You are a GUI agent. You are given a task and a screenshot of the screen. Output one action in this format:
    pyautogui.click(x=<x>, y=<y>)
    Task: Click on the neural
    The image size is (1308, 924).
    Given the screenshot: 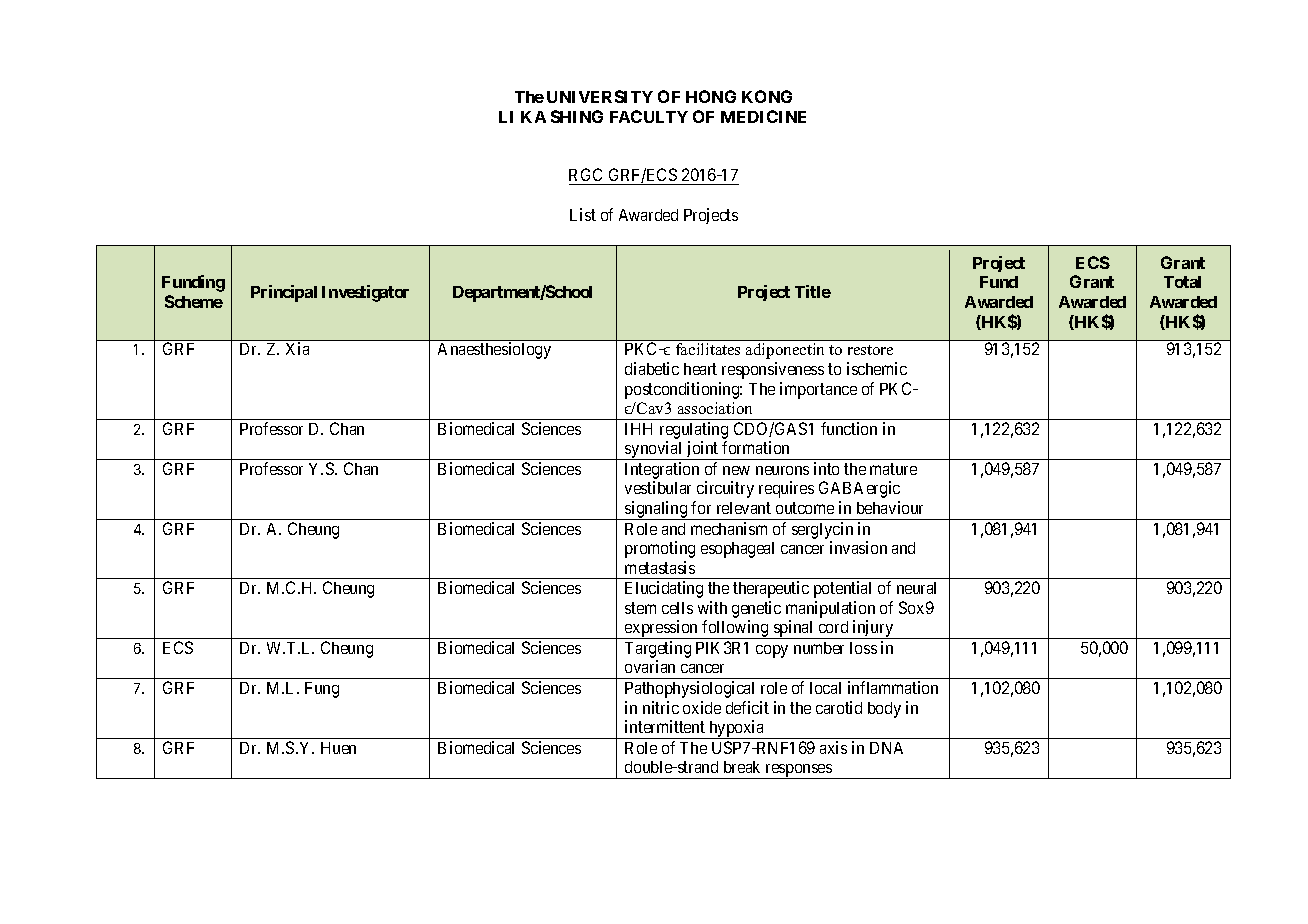 What is the action you would take?
    pyautogui.click(x=916, y=588)
